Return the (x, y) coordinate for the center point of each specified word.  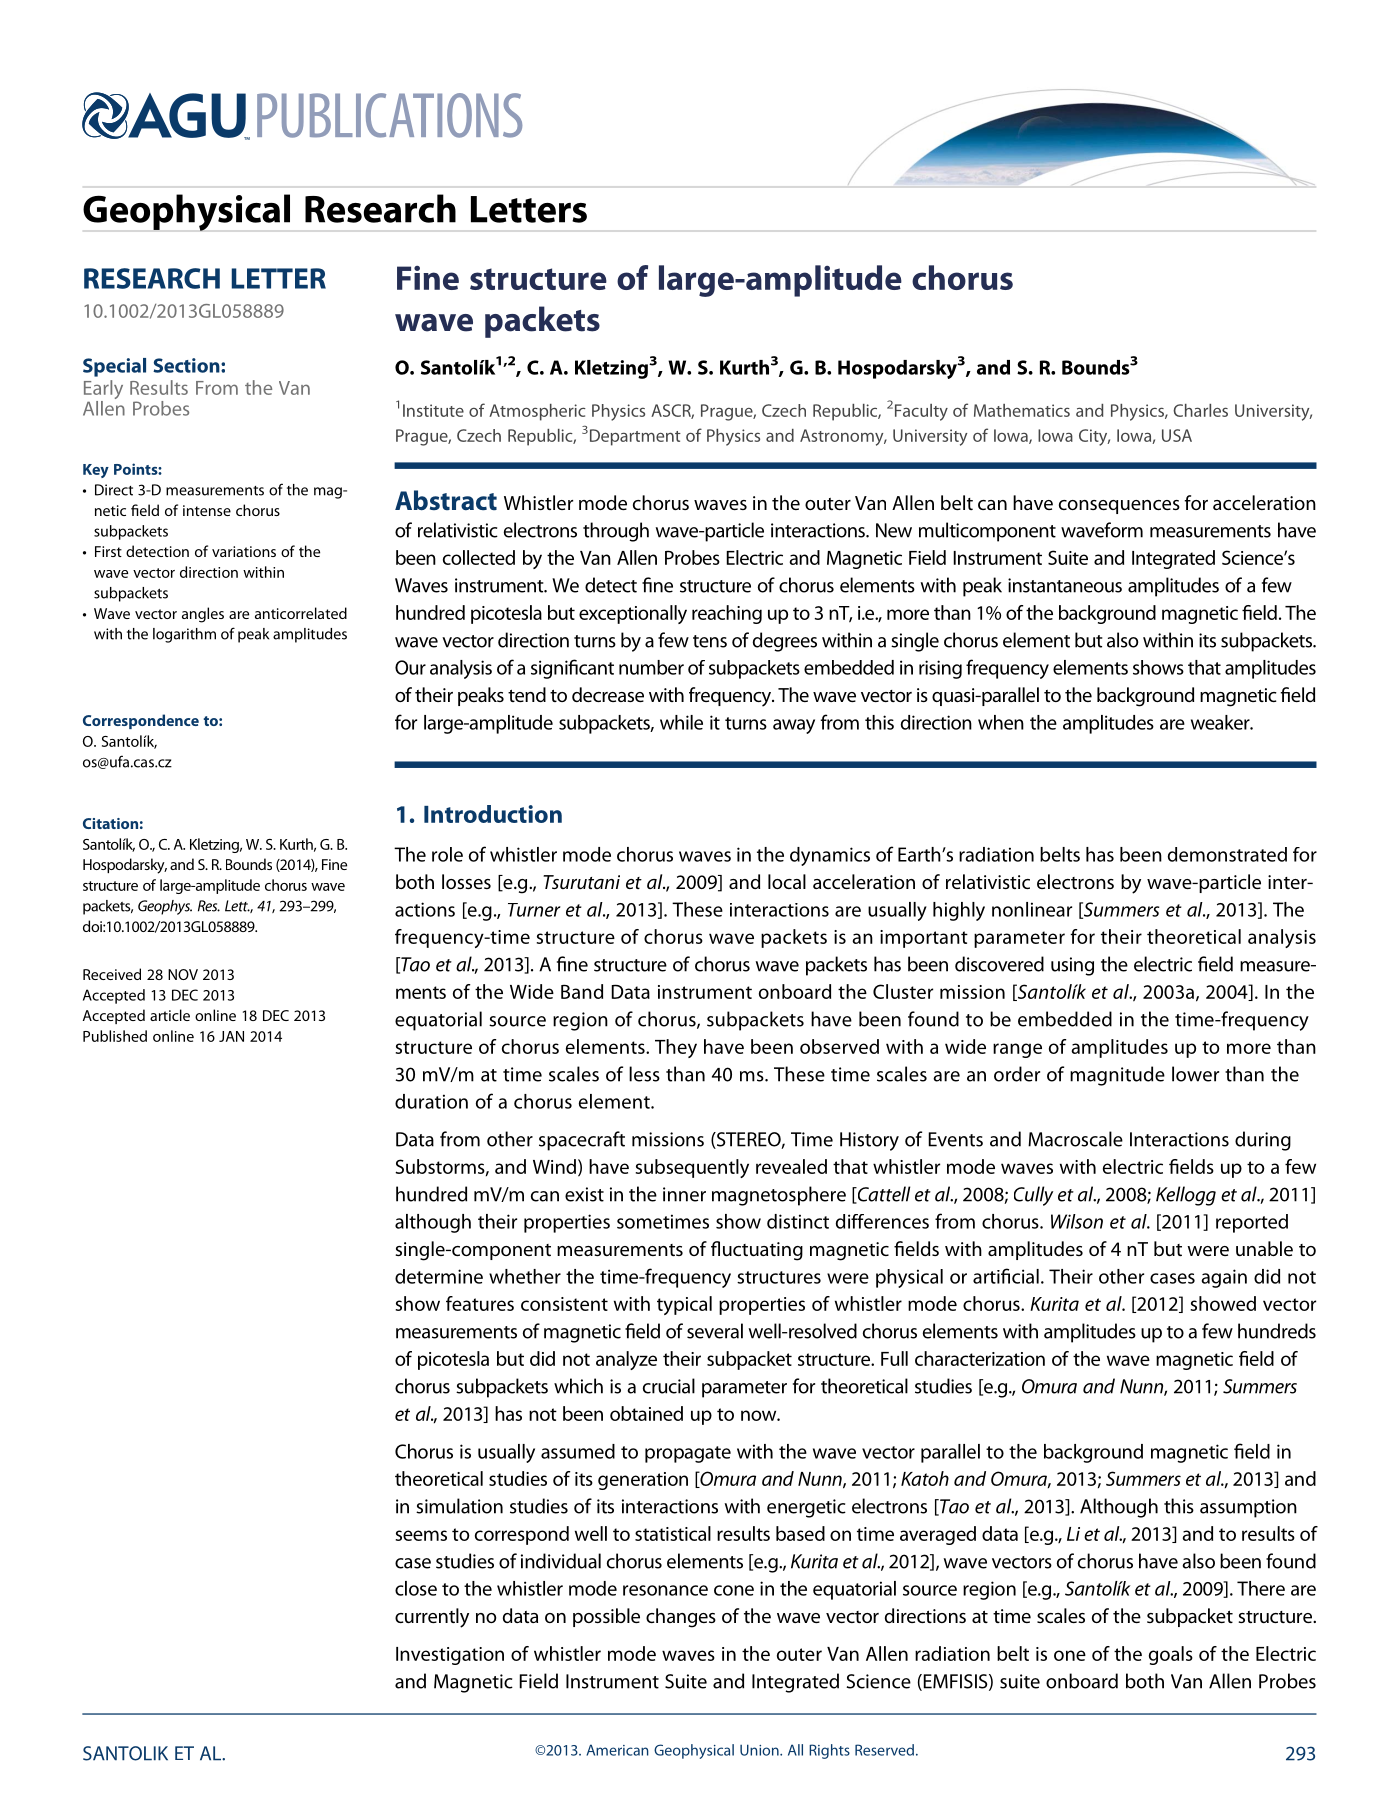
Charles (1200, 410)
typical (684, 1305)
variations (244, 551)
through (616, 532)
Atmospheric (537, 412)
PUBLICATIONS (389, 115)
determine (439, 1276)
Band (582, 991)
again (1224, 1278)
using (1072, 966)
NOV (183, 974)
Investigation (450, 1656)
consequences (1119, 507)
